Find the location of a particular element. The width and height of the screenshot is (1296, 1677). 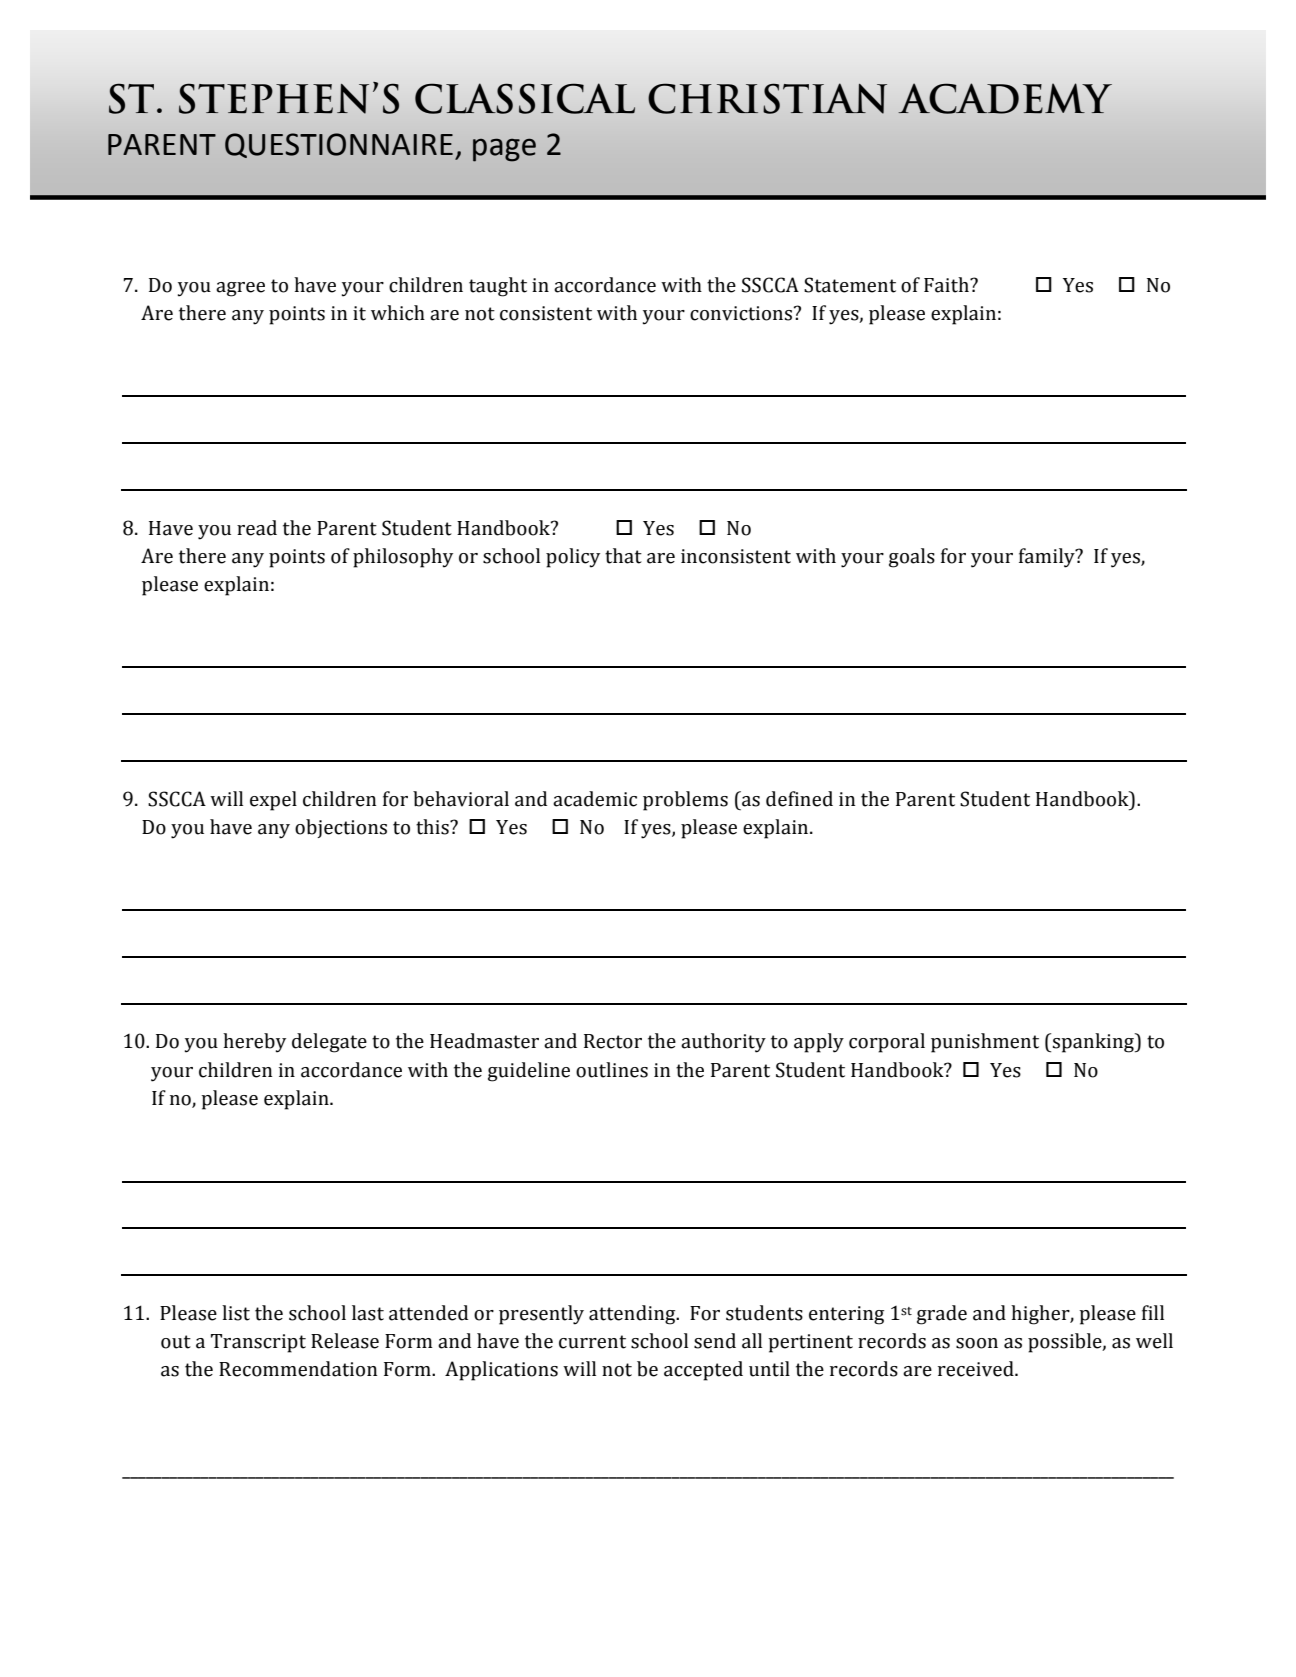

QUESTIONNAIRE is located at coordinates (339, 145).
